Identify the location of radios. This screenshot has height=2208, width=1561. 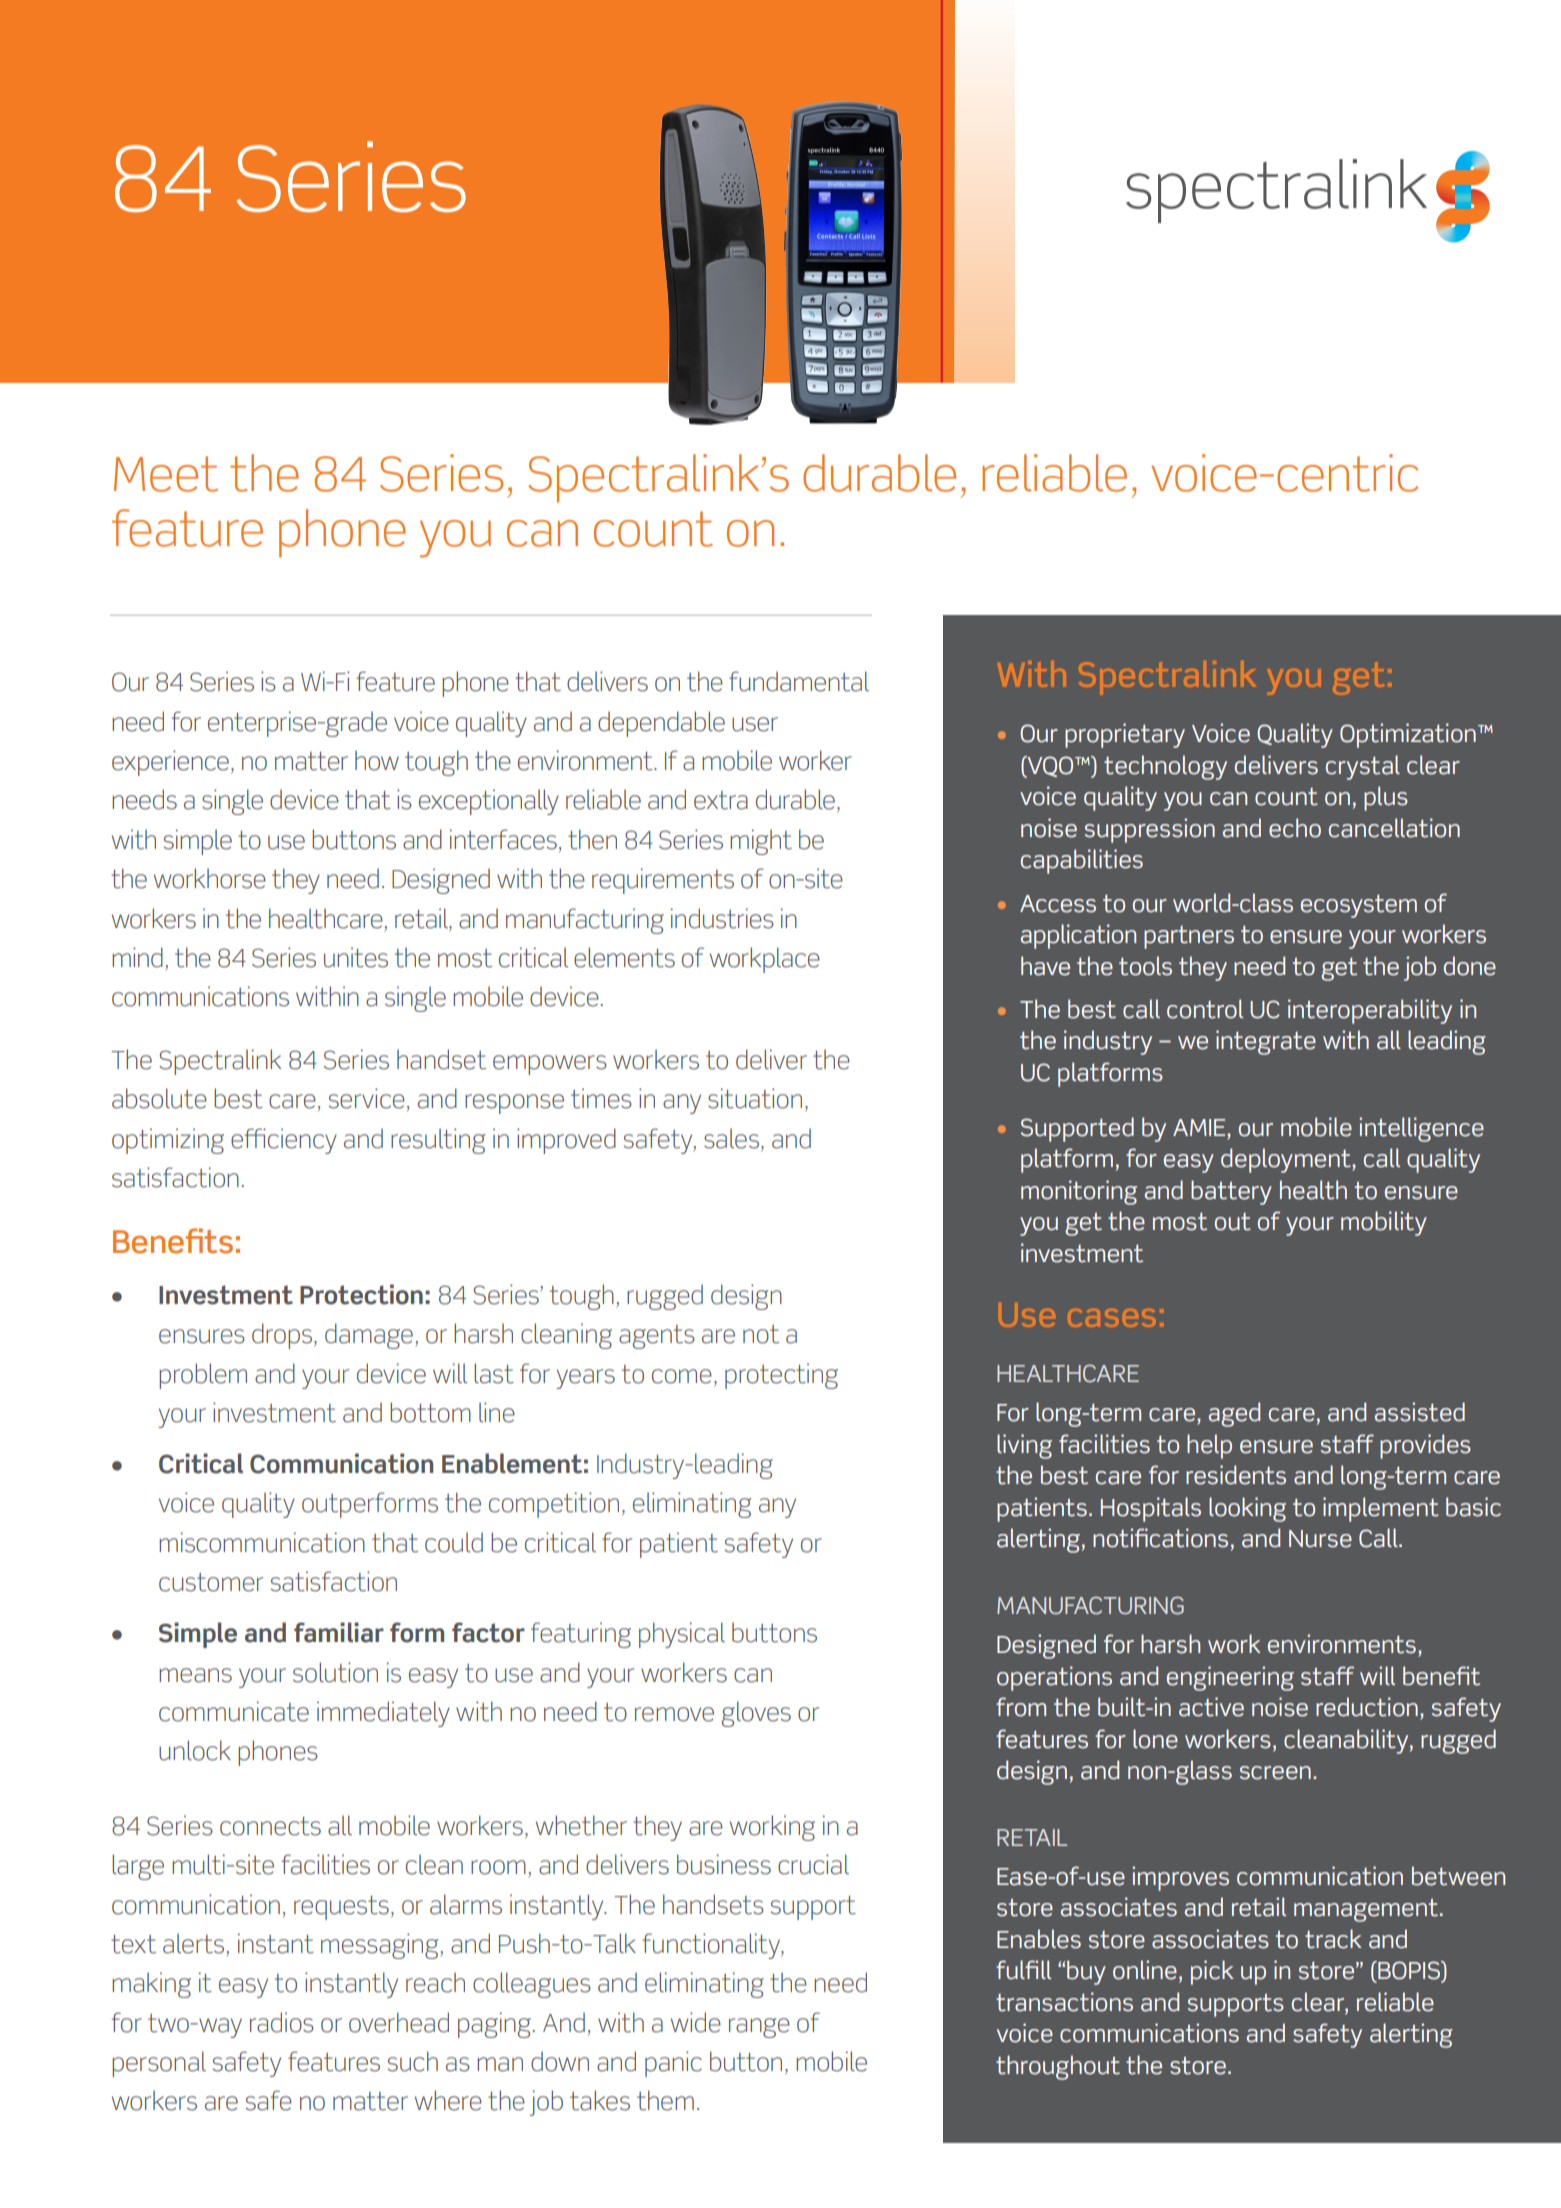
(282, 2022).
